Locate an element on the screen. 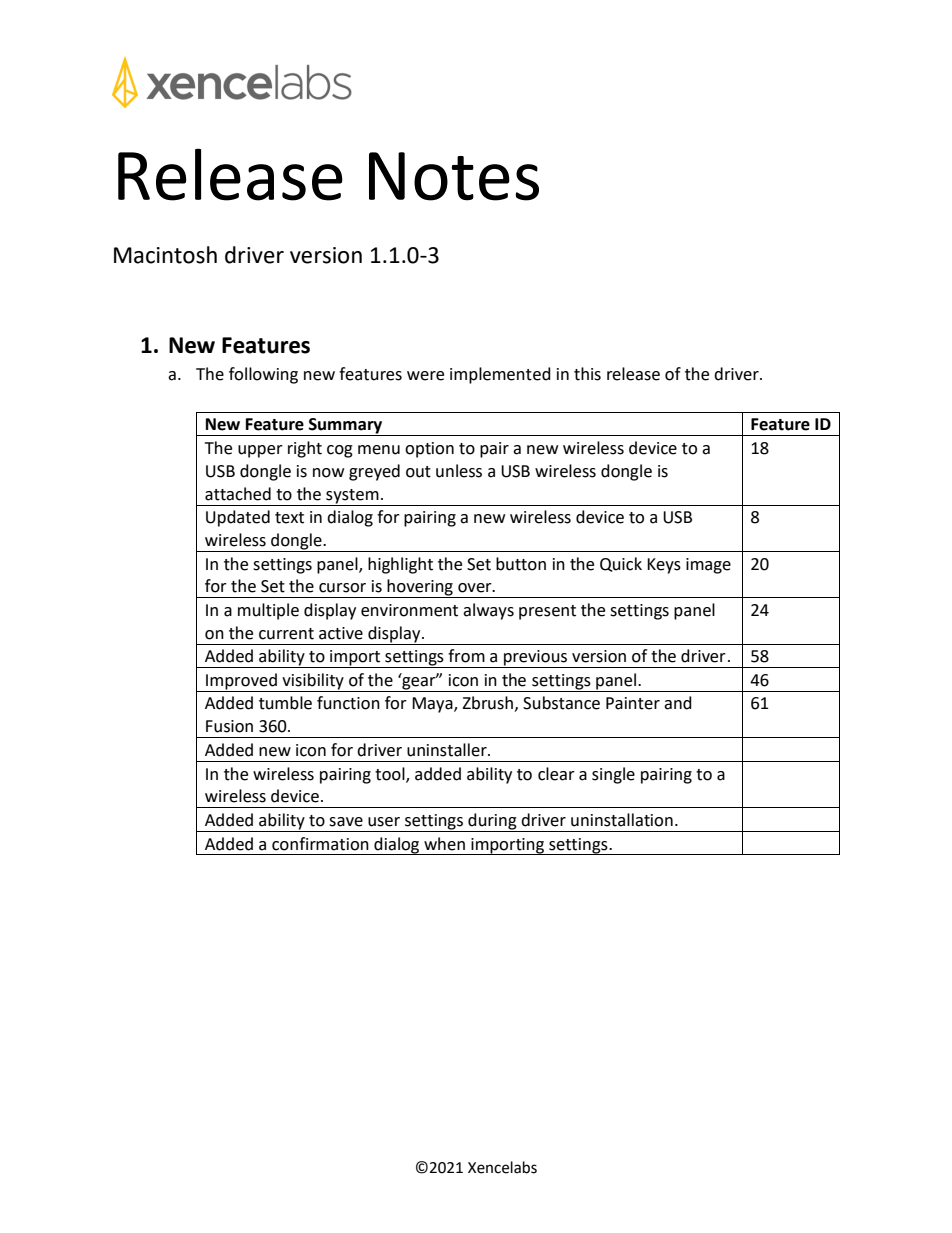  out is located at coordinates (418, 472).
